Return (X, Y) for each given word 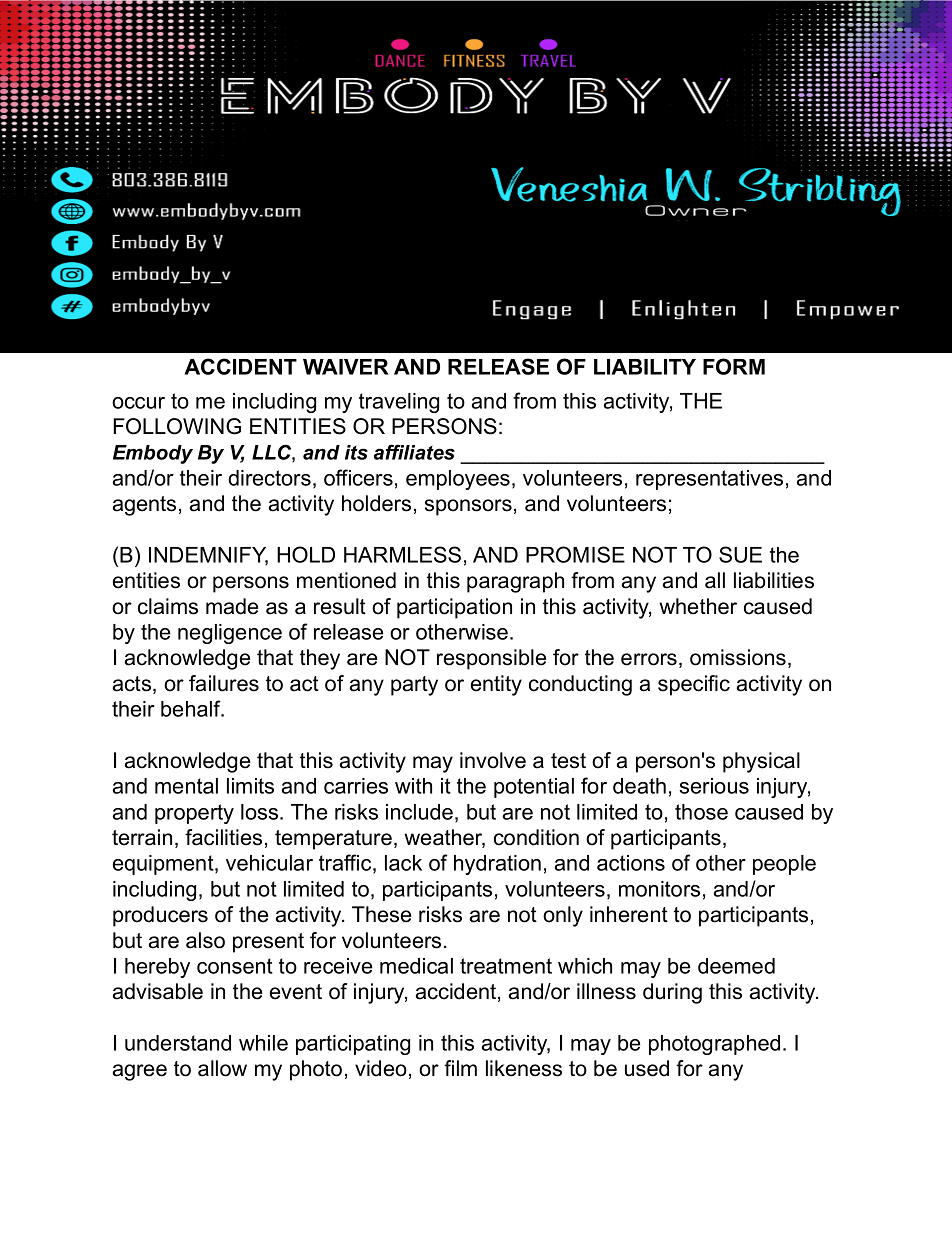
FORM (734, 366)
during (672, 993)
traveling (399, 403)
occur (138, 403)
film (460, 1068)
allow (222, 1068)
